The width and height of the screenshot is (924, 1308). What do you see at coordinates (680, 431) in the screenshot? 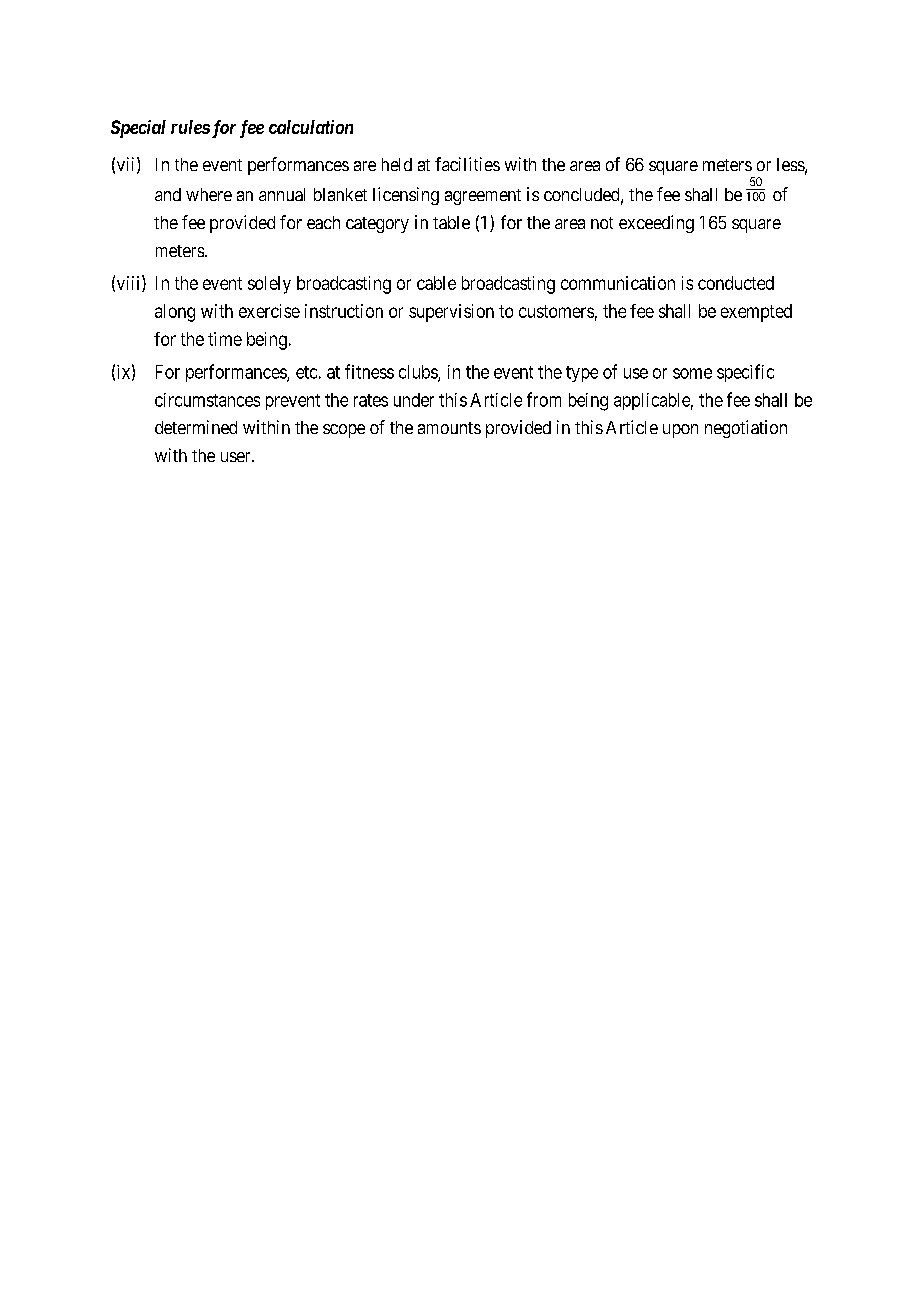
I see `upon` at bounding box center [680, 431].
